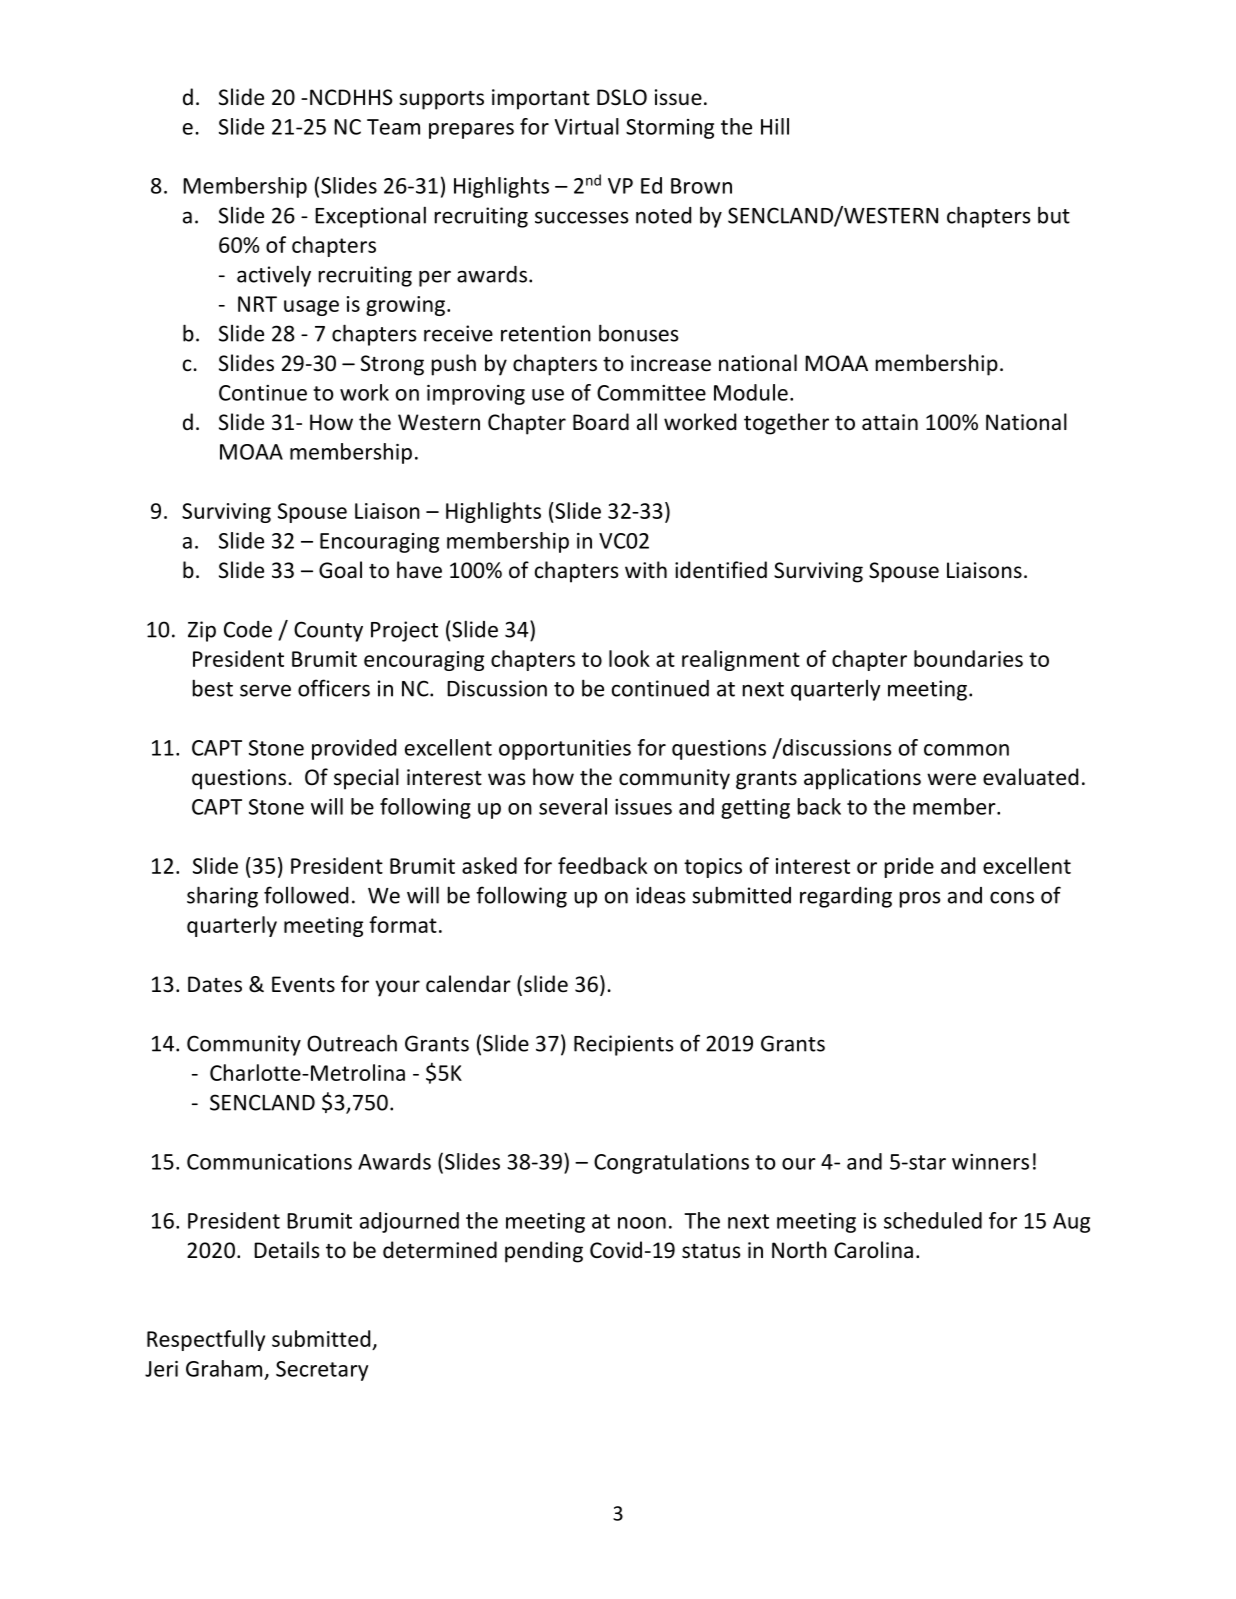  Describe the element at coordinates (340, 570) in the image. I see `Goal` at that location.
